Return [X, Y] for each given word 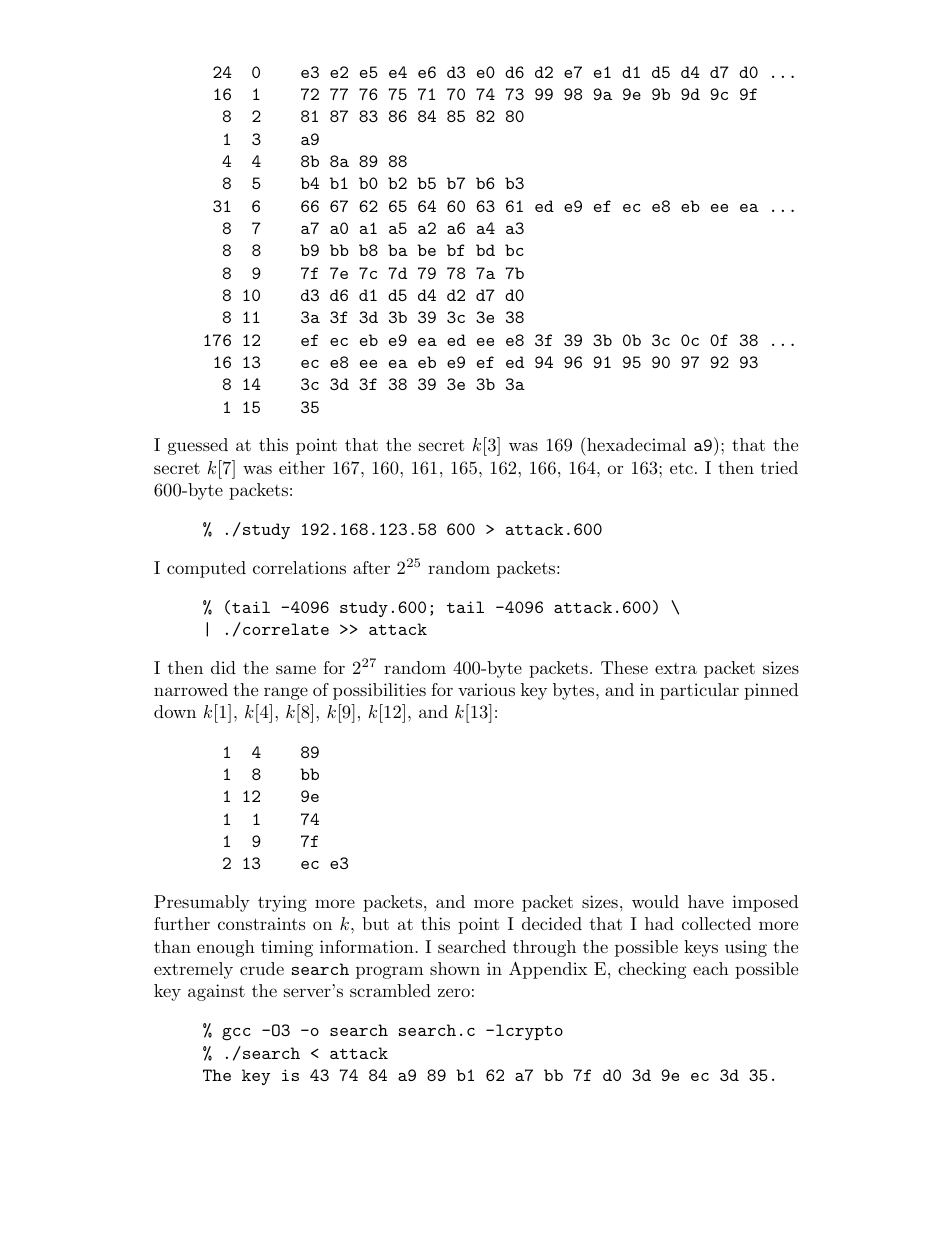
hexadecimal [635, 444]
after [371, 567]
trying [282, 903]
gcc [236, 1034]
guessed [198, 446]
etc [681, 468]
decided [552, 923]
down [175, 711]
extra [676, 668]
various [486, 689]
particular [699, 691]
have [706, 901]
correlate [286, 629]
